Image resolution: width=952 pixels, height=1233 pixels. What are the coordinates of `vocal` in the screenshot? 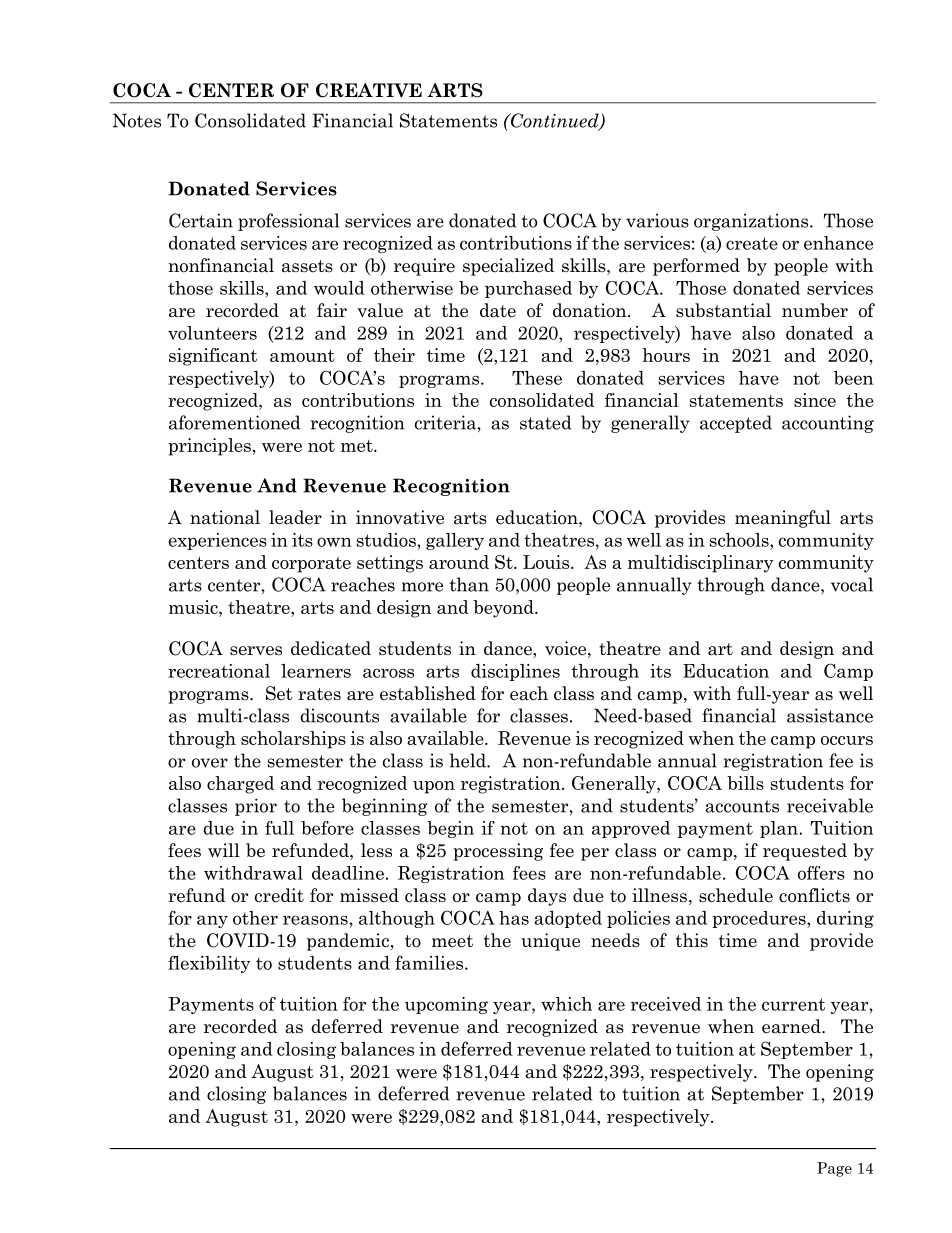 It's located at (852, 584).
